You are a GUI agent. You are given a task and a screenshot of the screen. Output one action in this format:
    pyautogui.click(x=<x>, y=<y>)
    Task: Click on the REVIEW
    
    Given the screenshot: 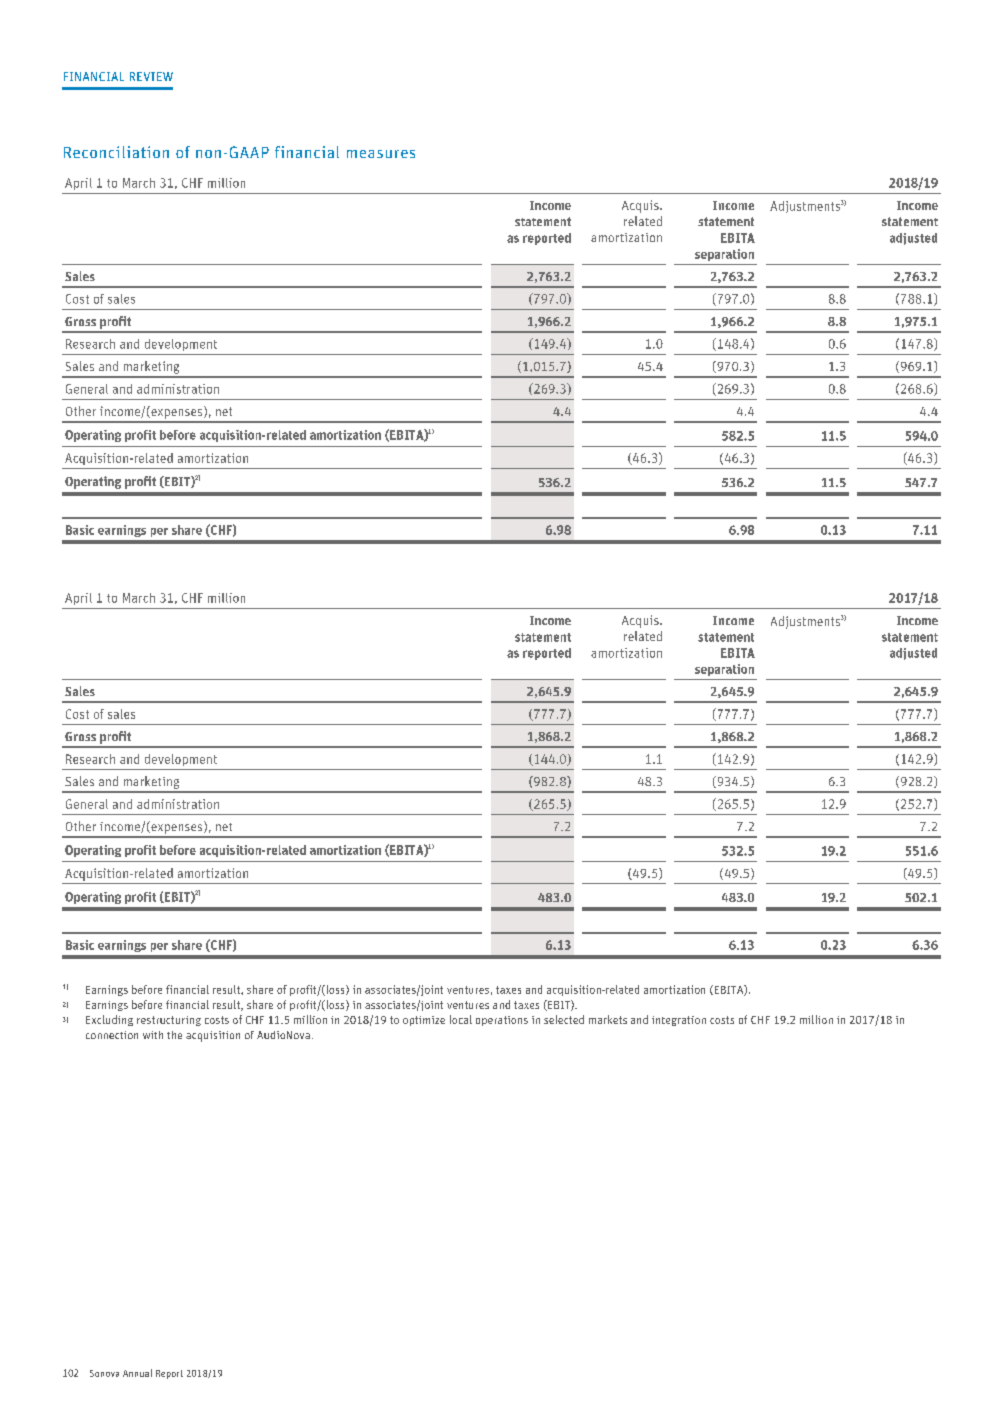 What is the action you would take?
    pyautogui.click(x=151, y=76)
